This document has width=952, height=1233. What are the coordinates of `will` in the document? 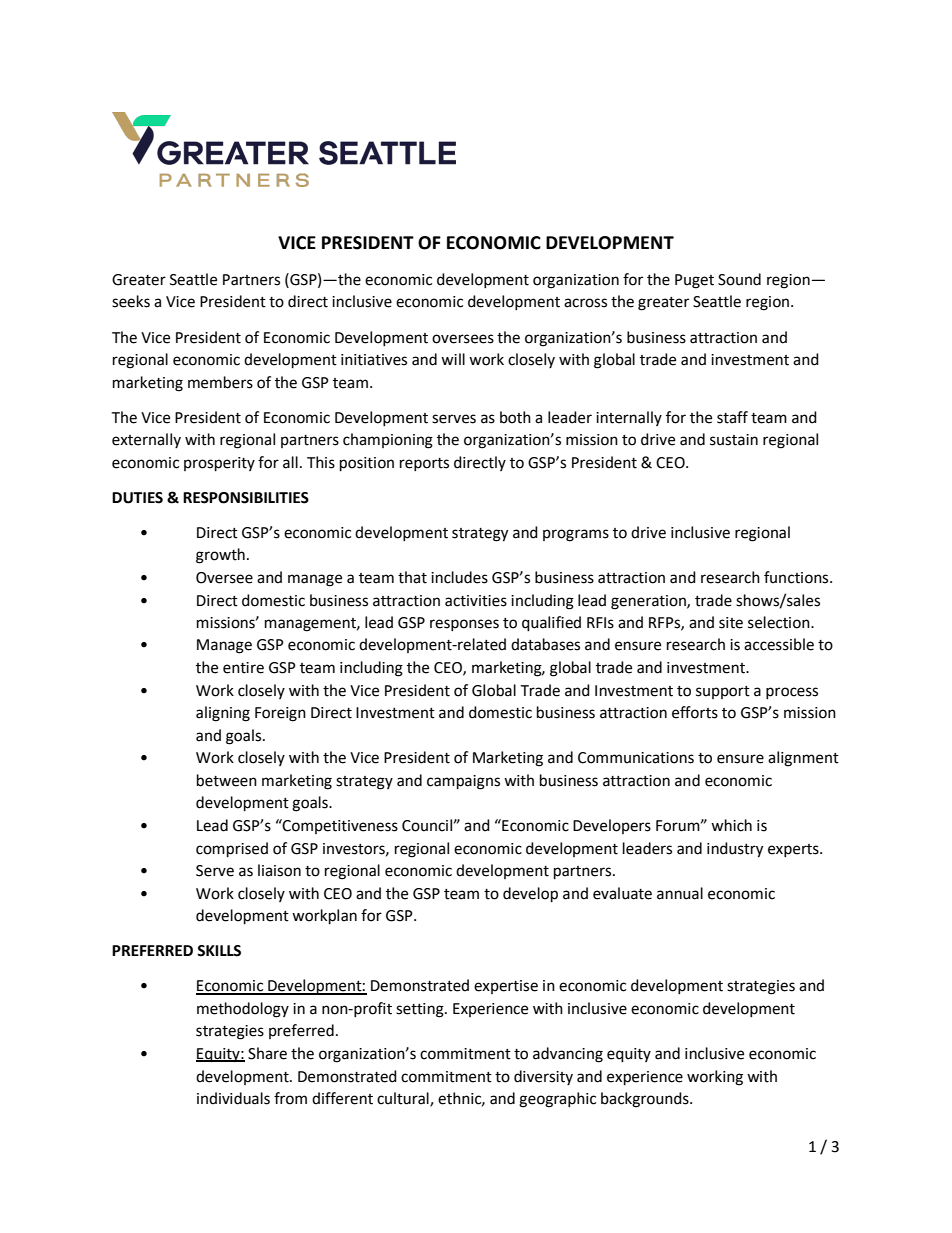 It's located at (453, 359).
